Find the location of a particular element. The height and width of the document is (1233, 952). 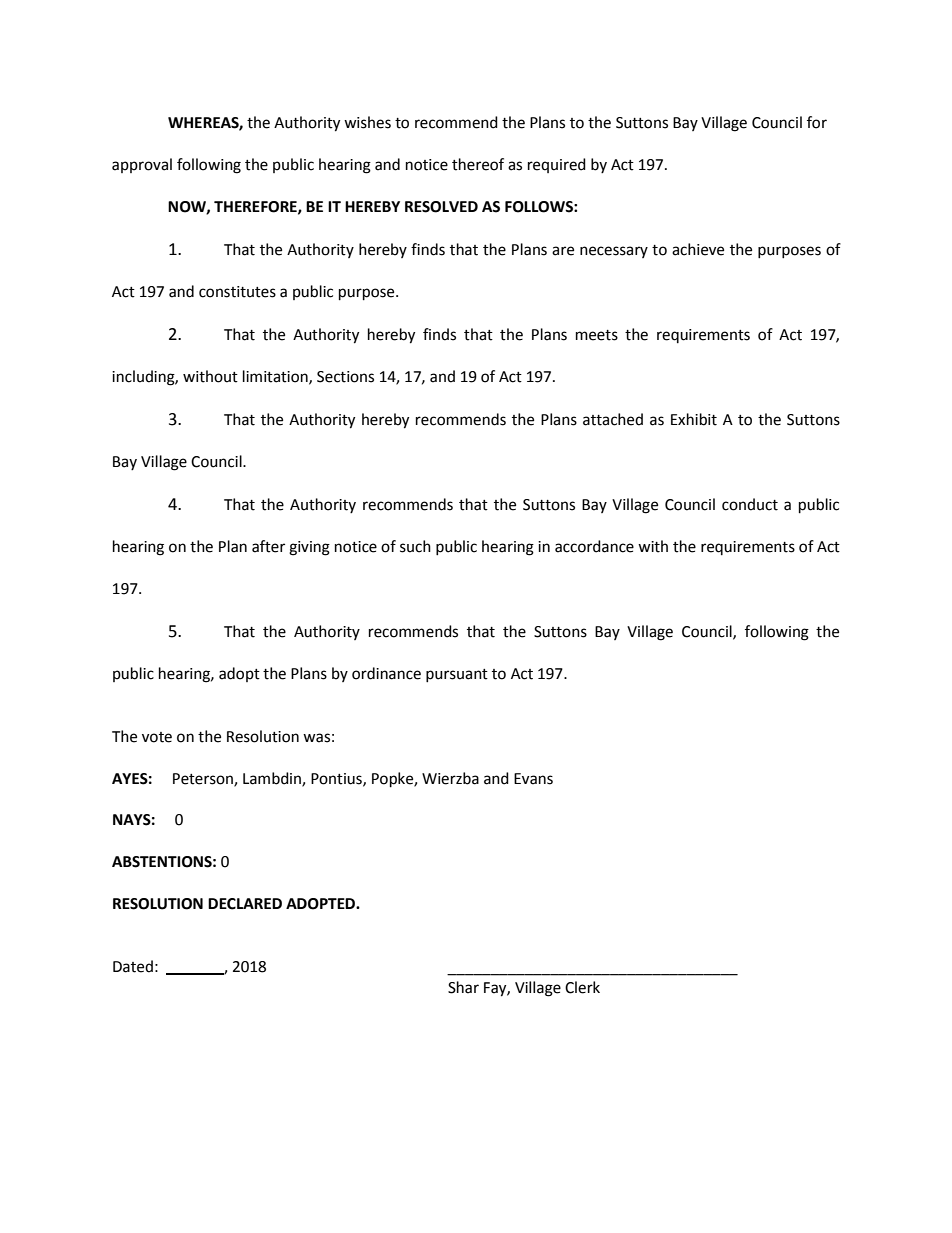

required is located at coordinates (557, 165).
